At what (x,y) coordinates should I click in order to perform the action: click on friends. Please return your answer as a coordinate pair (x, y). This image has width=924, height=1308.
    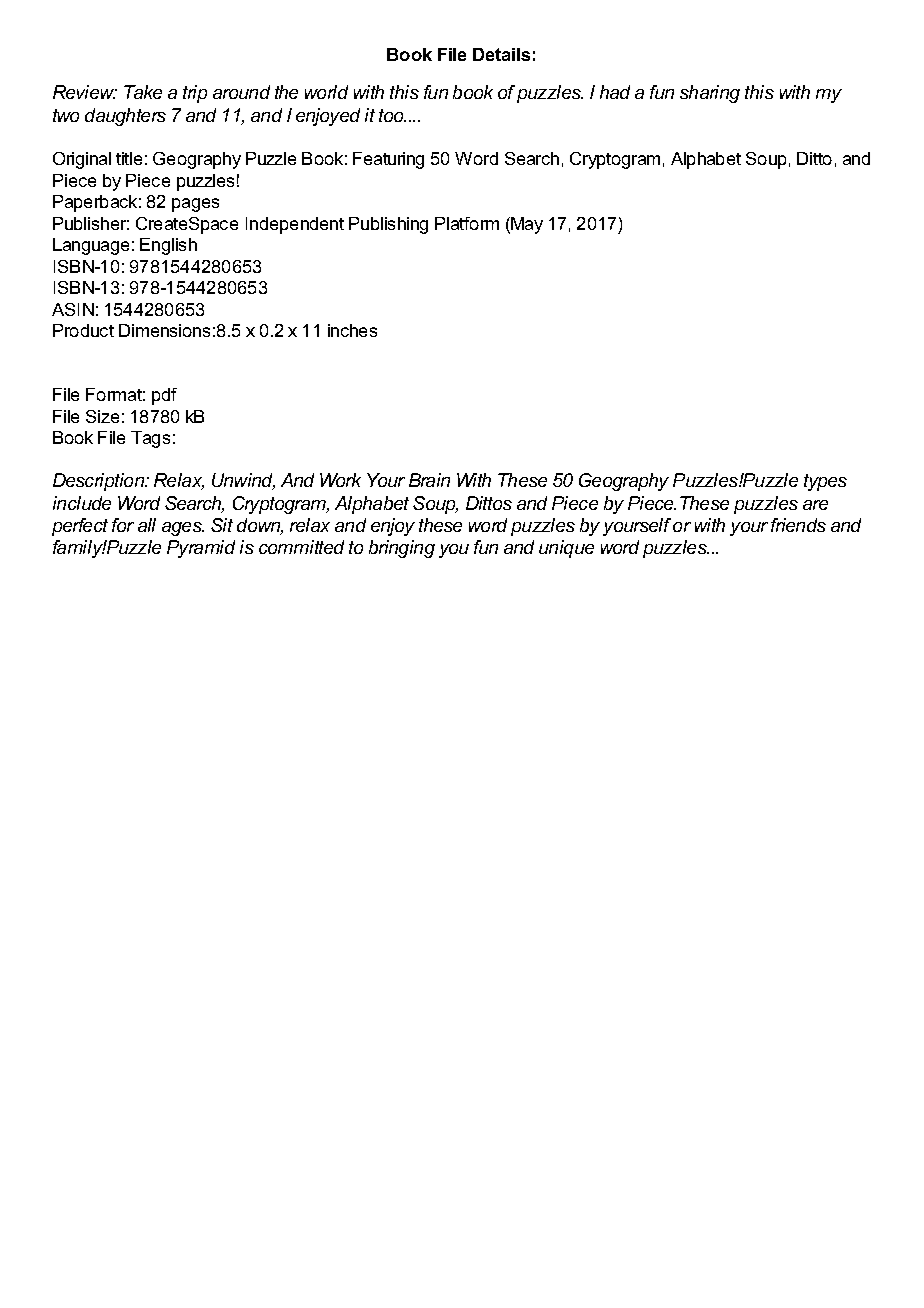
    Looking at the image, I should click on (798, 525).
